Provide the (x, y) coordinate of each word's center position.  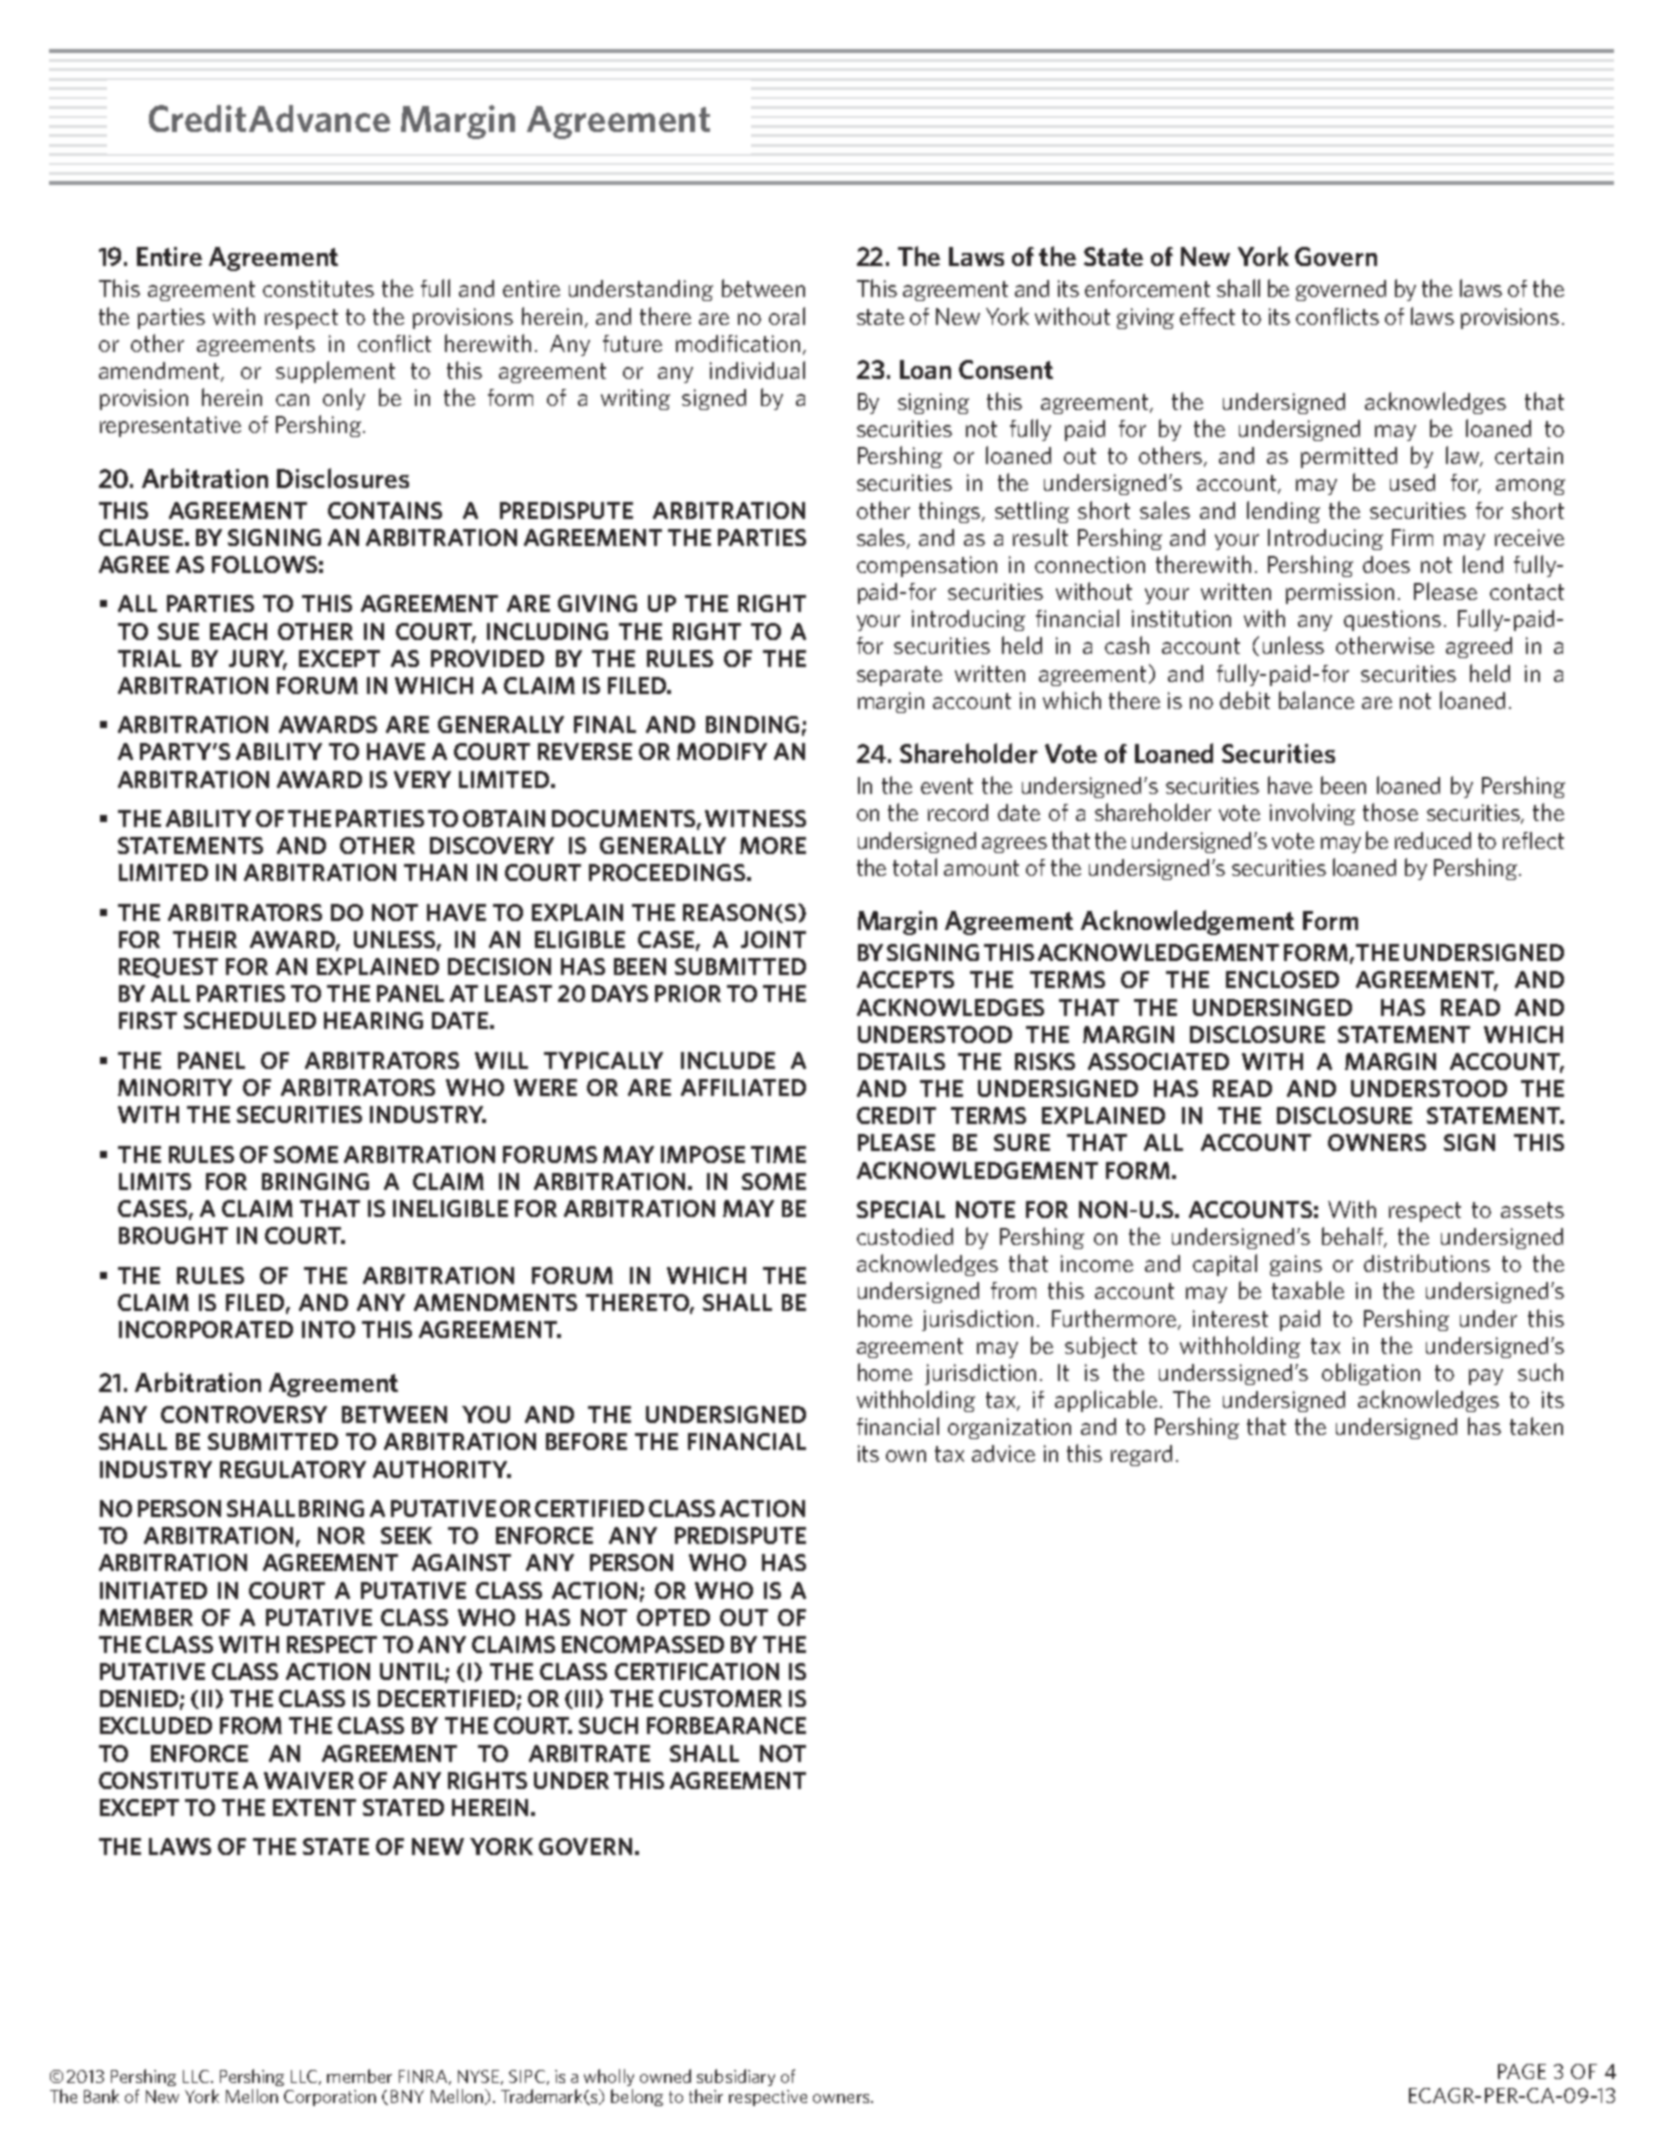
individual (757, 370)
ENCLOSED (1282, 979)
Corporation (330, 2098)
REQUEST (168, 968)
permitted (1349, 457)
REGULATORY (293, 1469)
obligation (1371, 1374)
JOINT (773, 939)
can (292, 400)
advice (1003, 1453)
